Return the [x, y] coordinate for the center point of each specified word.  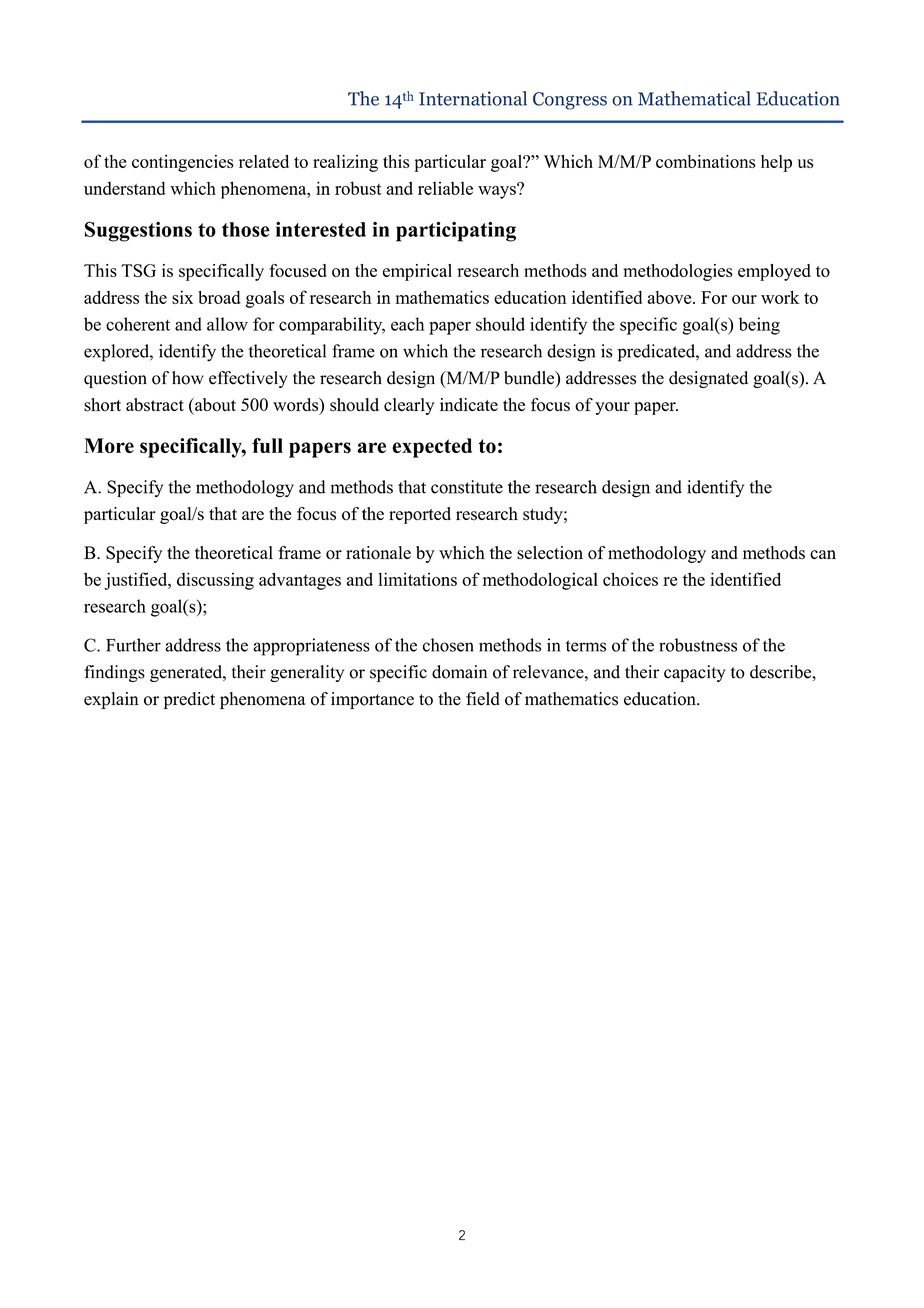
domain [459, 672]
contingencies [183, 163]
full [267, 445]
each [408, 324]
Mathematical [694, 98]
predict [189, 700]
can [823, 554]
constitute [467, 487]
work [780, 297]
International [473, 98]
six [182, 297]
